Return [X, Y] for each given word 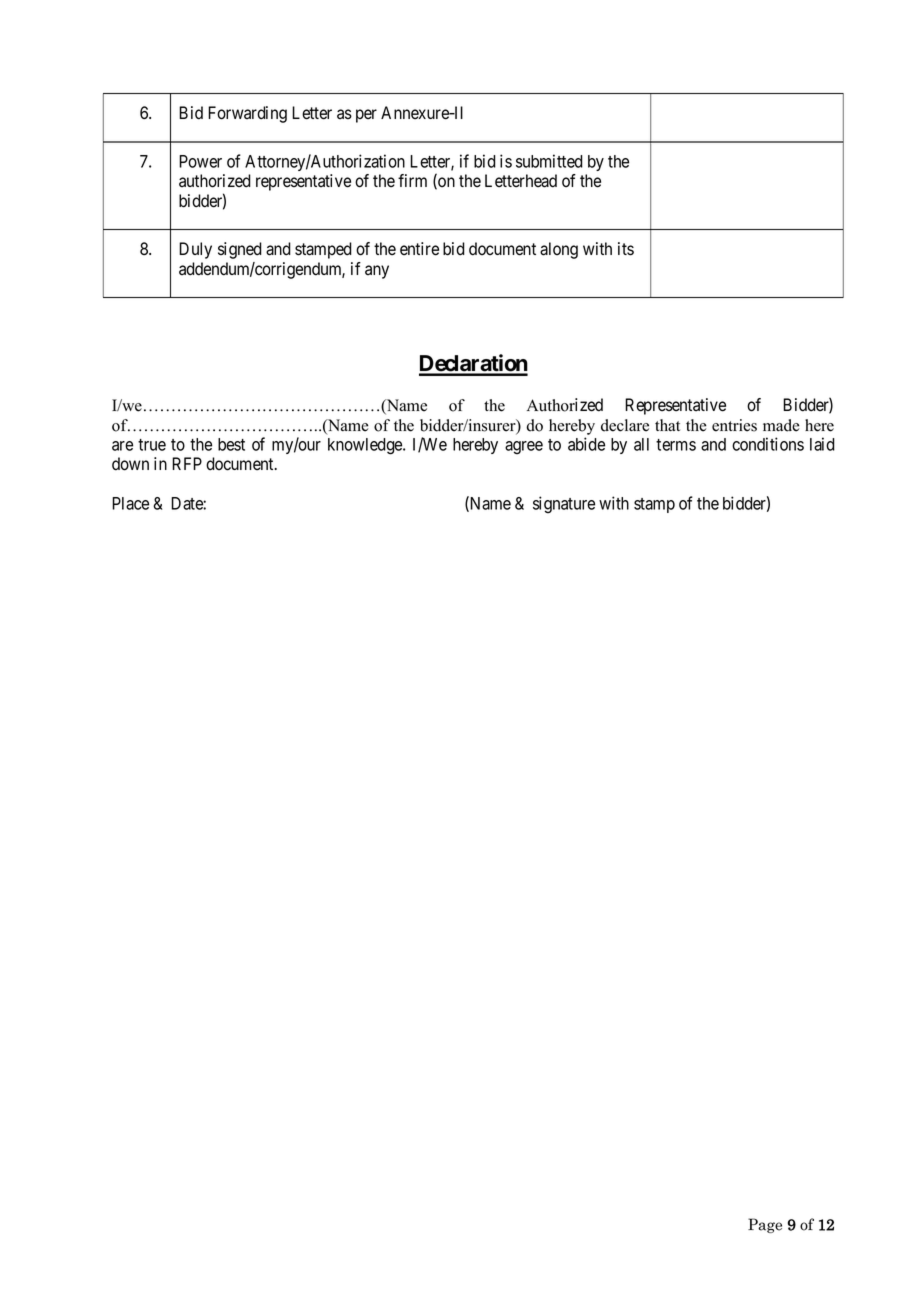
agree [524, 447]
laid [822, 444]
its [626, 249]
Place [130, 503]
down [130, 464]
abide [586, 444]
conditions [768, 444]
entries [734, 425]
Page [765, 1225]
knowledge [366, 446]
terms [676, 445]
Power [200, 161]
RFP [187, 463]
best [231, 444]
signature [564, 504]
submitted [549, 161]
